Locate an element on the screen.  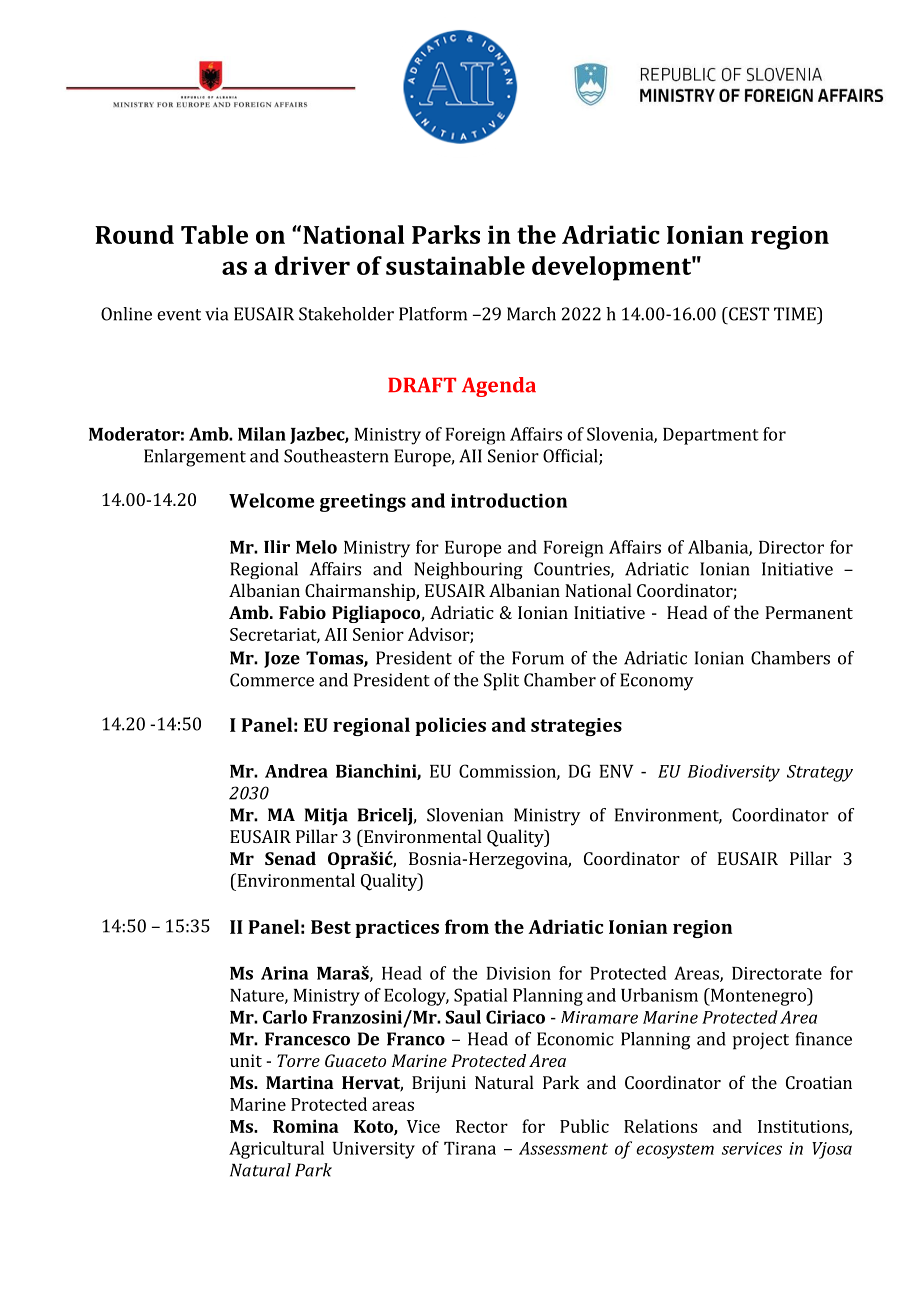
Split is located at coordinates (501, 682).
